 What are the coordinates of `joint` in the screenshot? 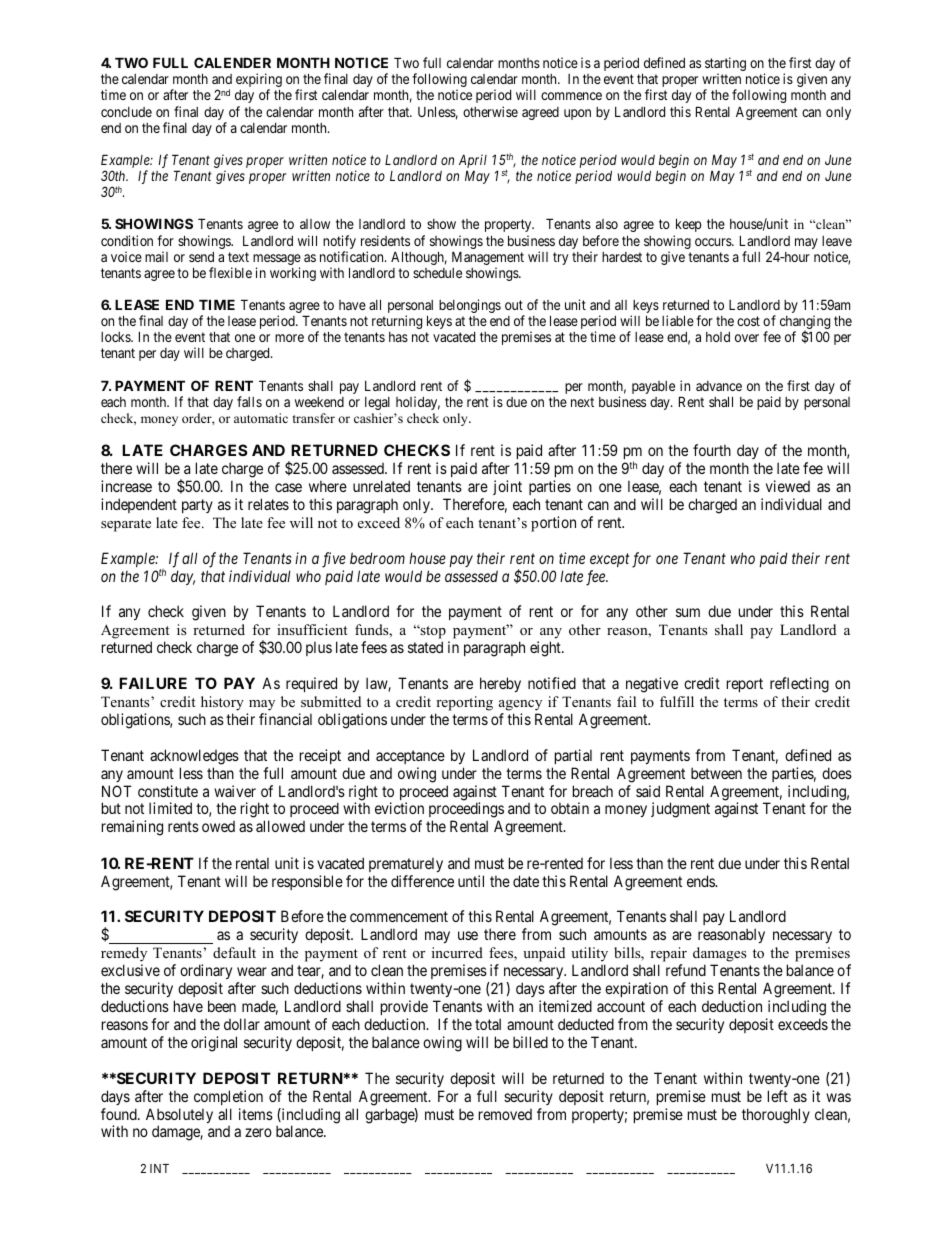 It's located at (507, 487).
